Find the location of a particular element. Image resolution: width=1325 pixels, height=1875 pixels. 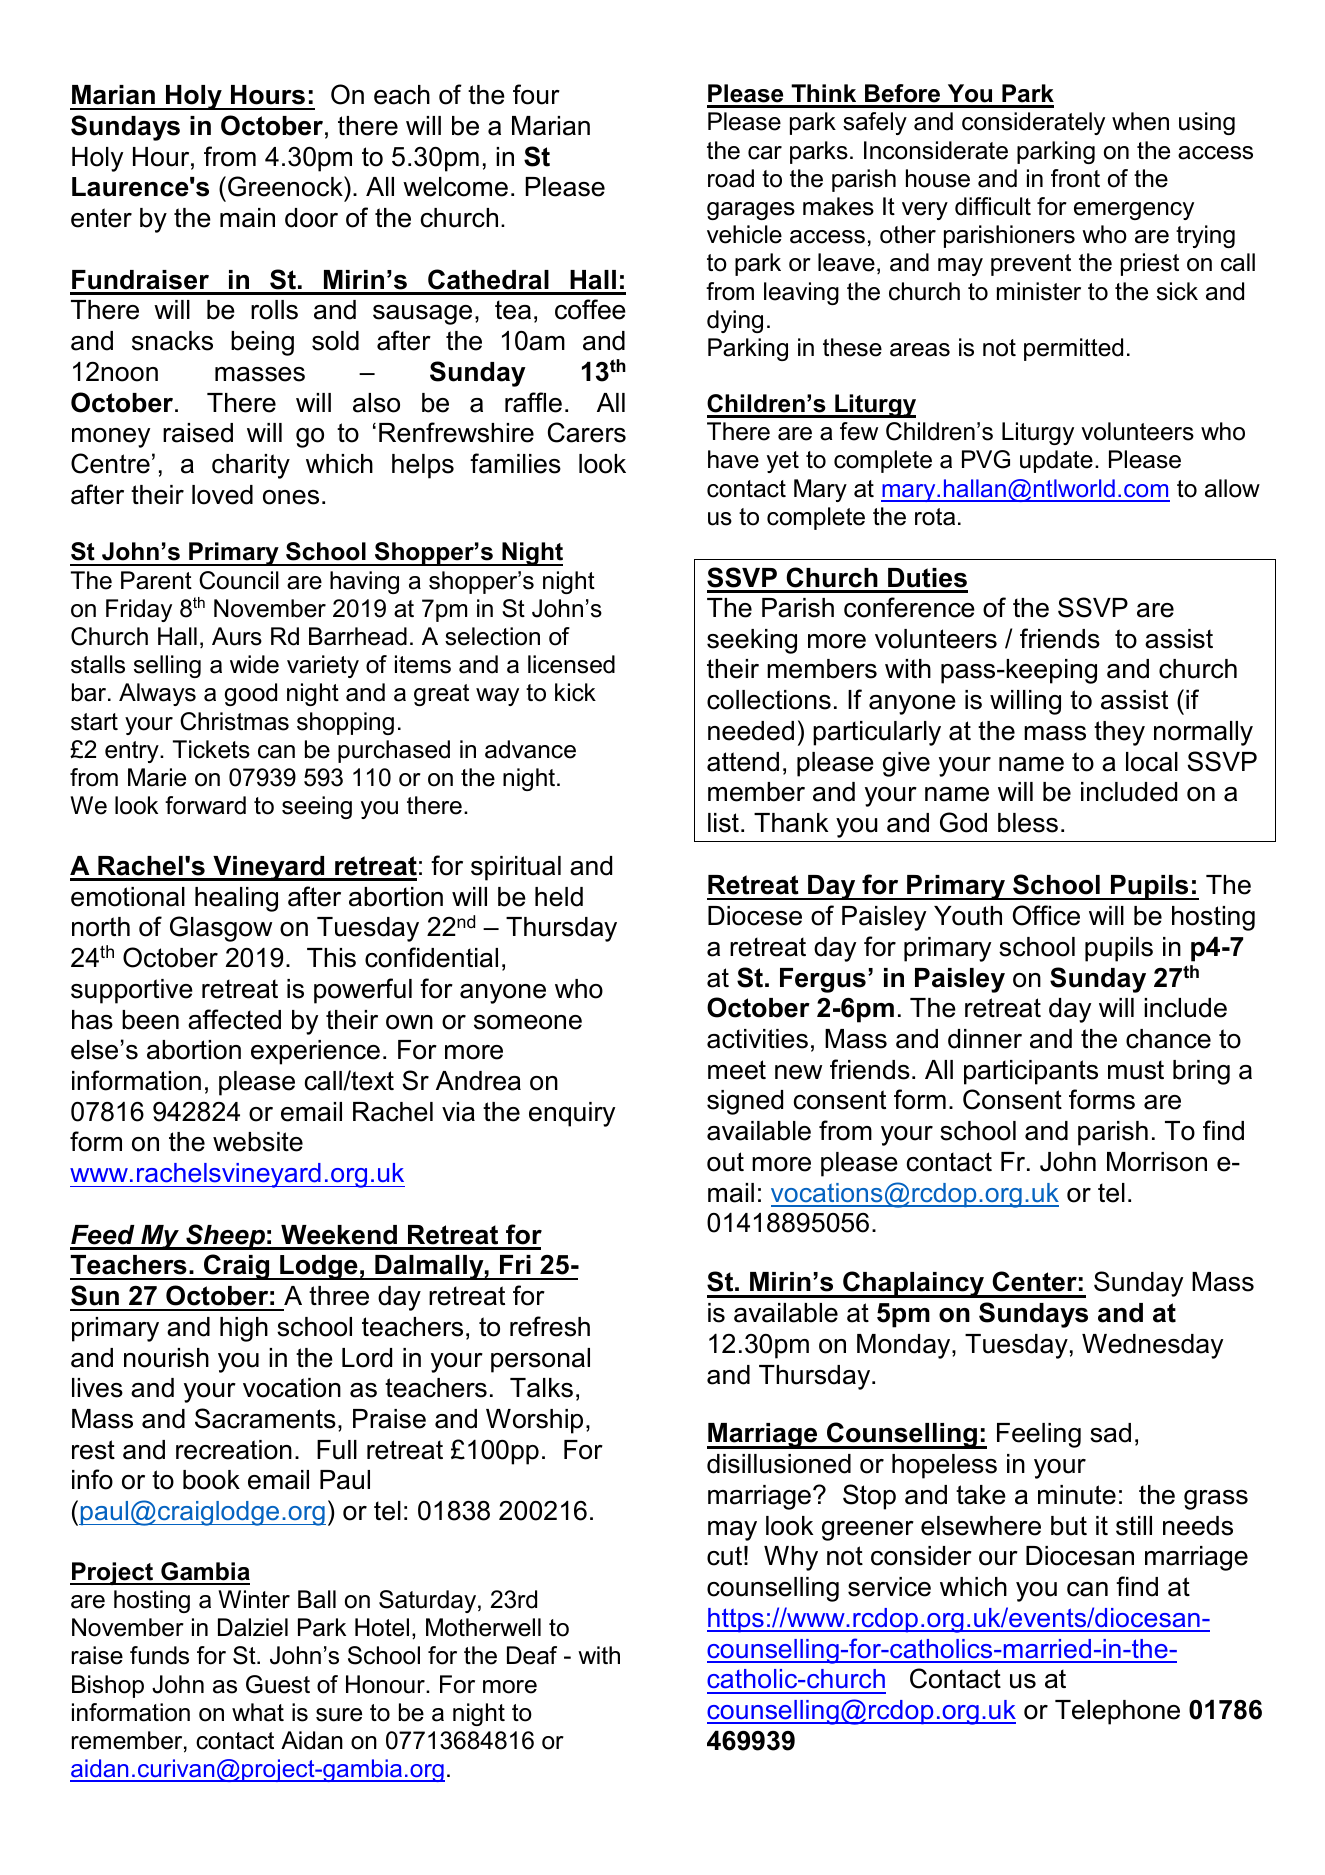

Guest is located at coordinates (278, 1684).
